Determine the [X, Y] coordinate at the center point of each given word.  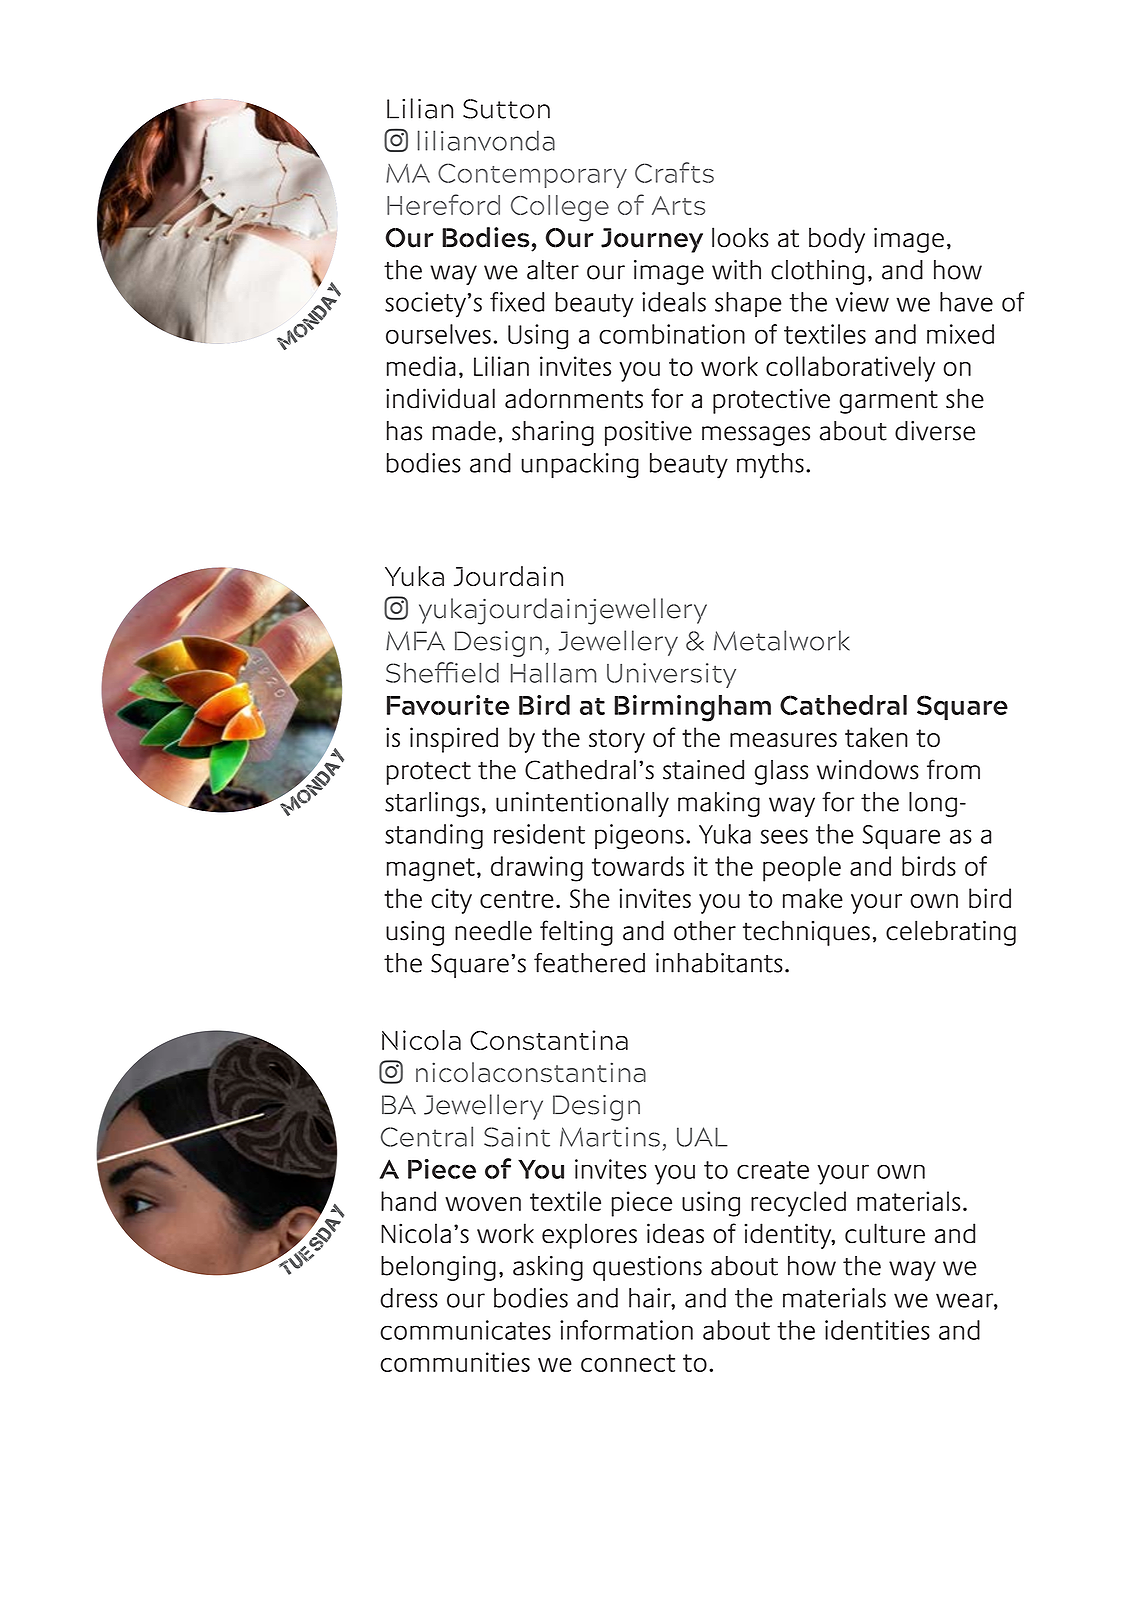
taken [876, 737]
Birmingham [693, 708]
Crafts [674, 172]
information [626, 1330]
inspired [454, 740]
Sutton [506, 109]
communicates [465, 1330]
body [837, 240]
